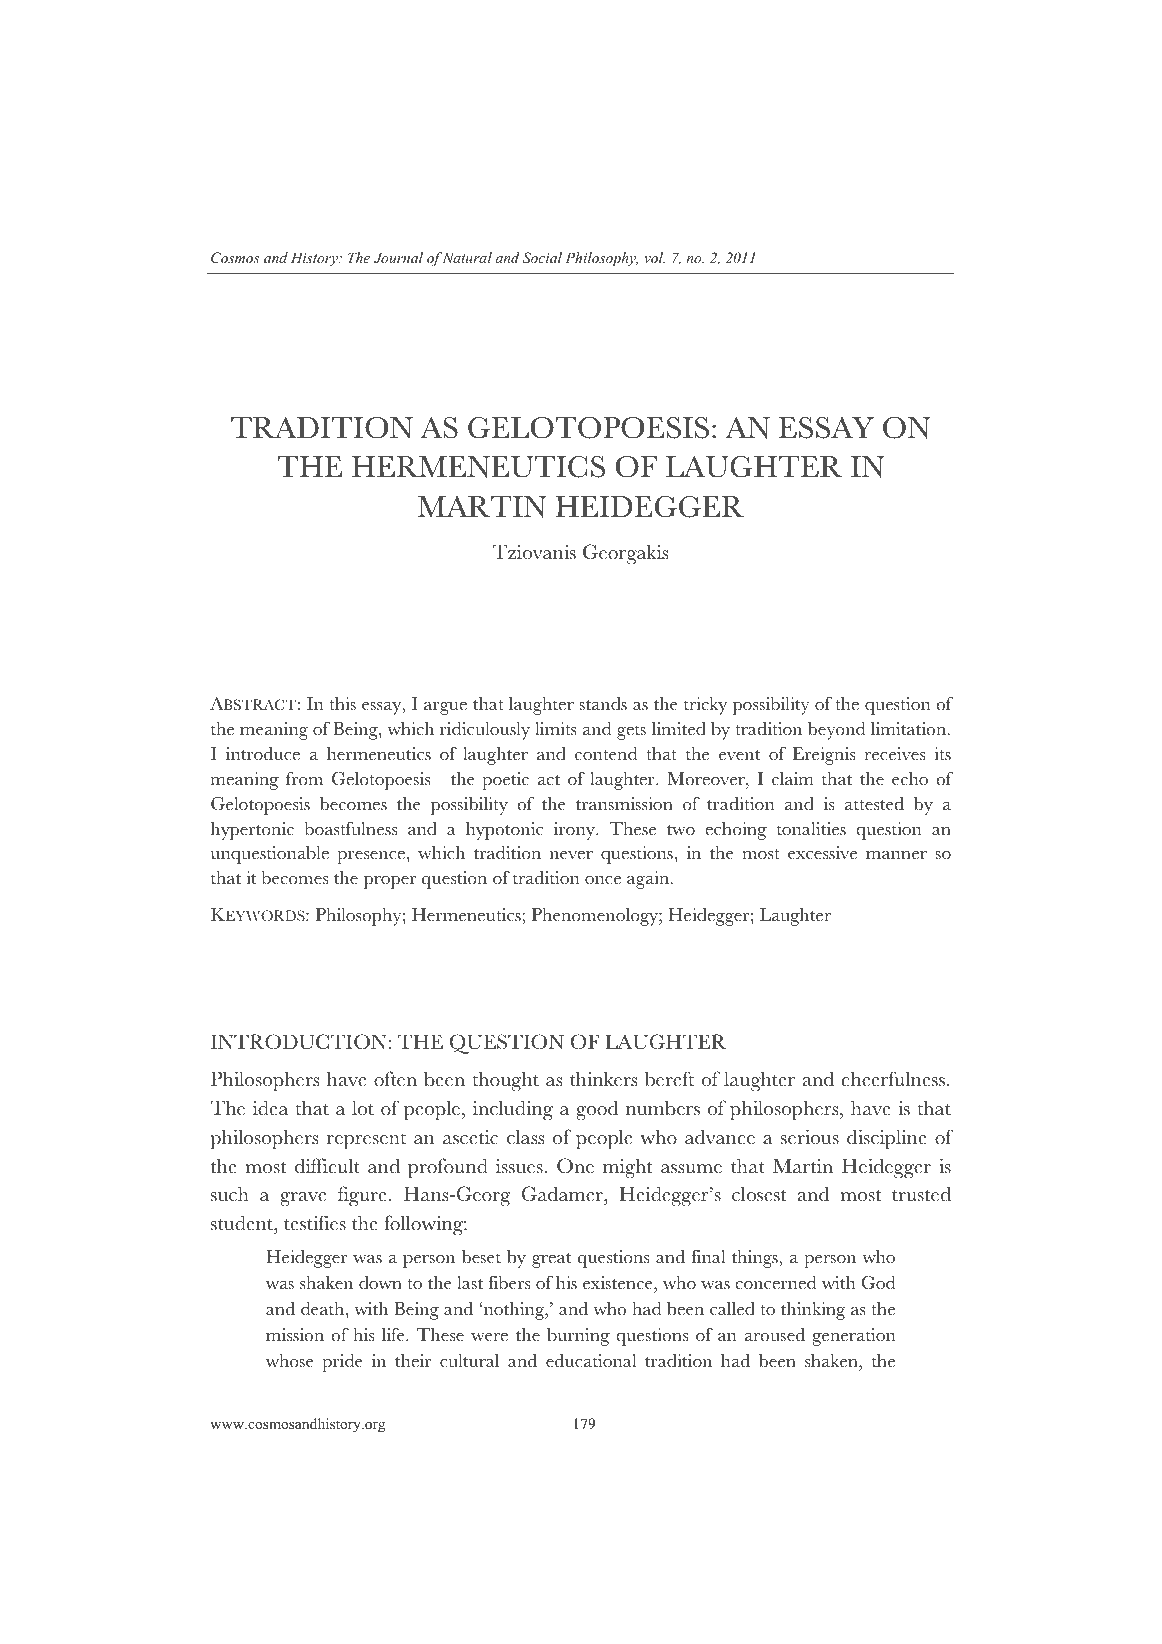 The width and height of the document is (1162, 1644). What do you see at coordinates (542, 258) in the document?
I see `Social` at bounding box center [542, 258].
